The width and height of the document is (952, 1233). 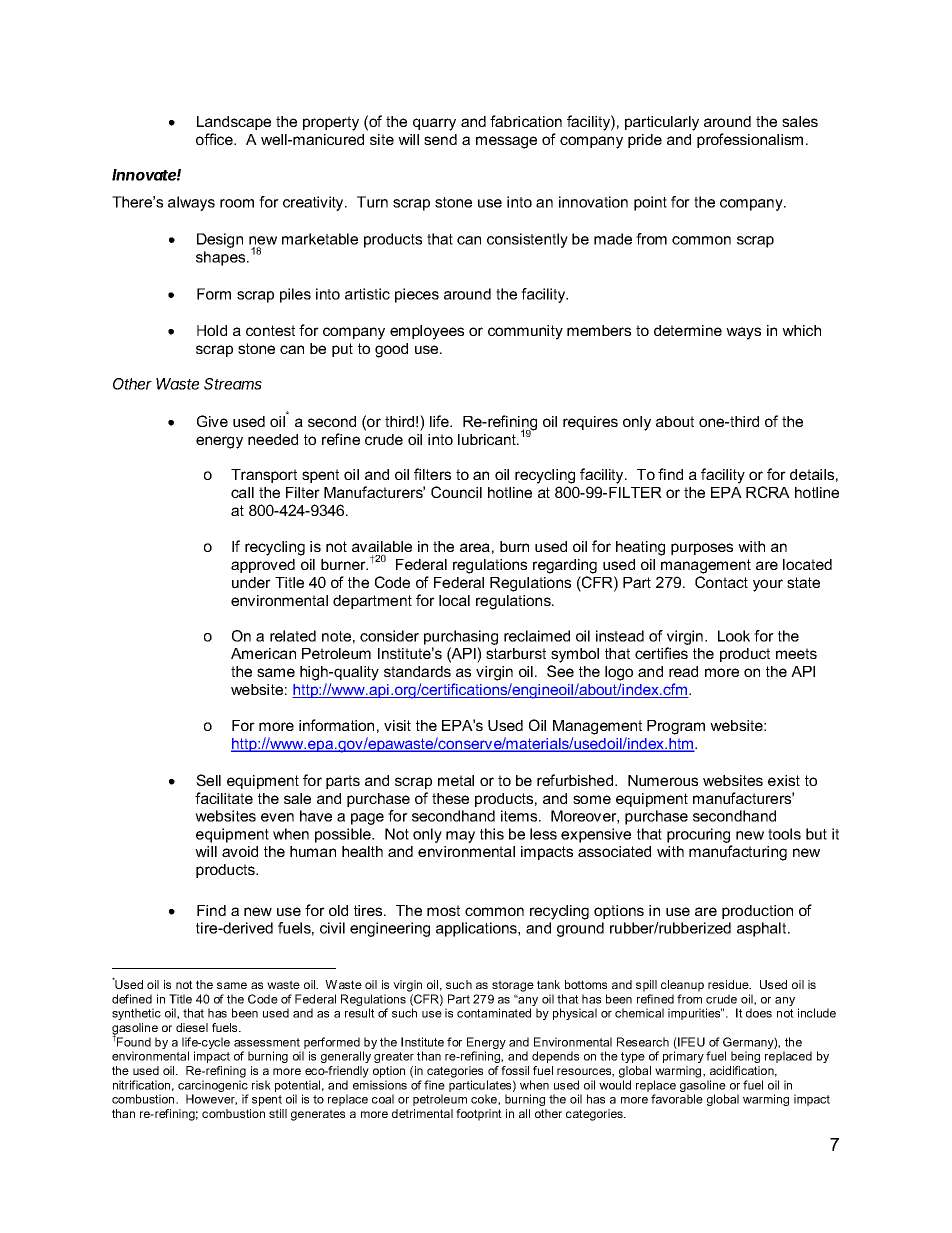 What do you see at coordinates (750, 140) in the document?
I see `professionalism` at bounding box center [750, 140].
